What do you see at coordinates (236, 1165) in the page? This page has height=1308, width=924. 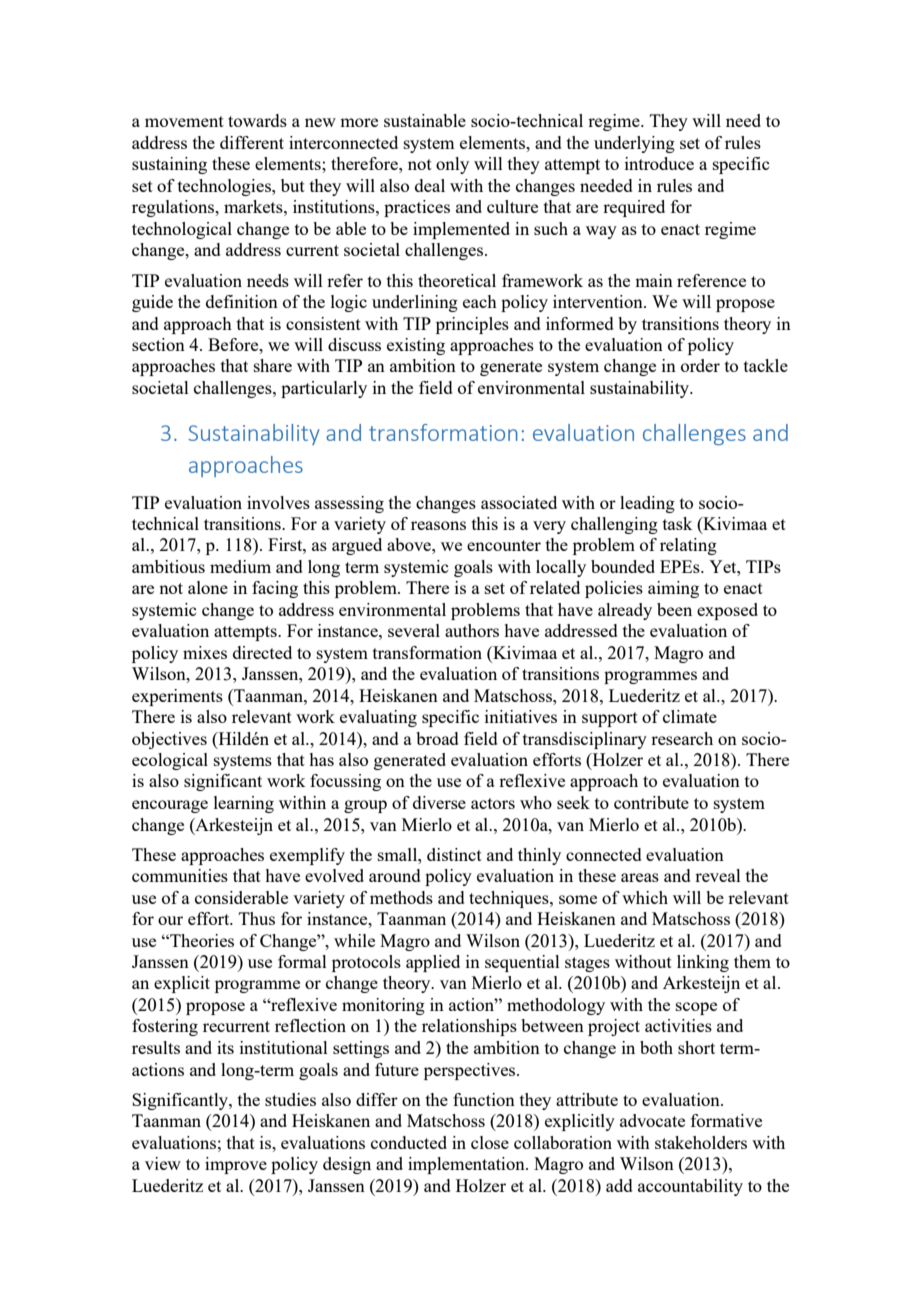 I see `improve` at bounding box center [236, 1165].
